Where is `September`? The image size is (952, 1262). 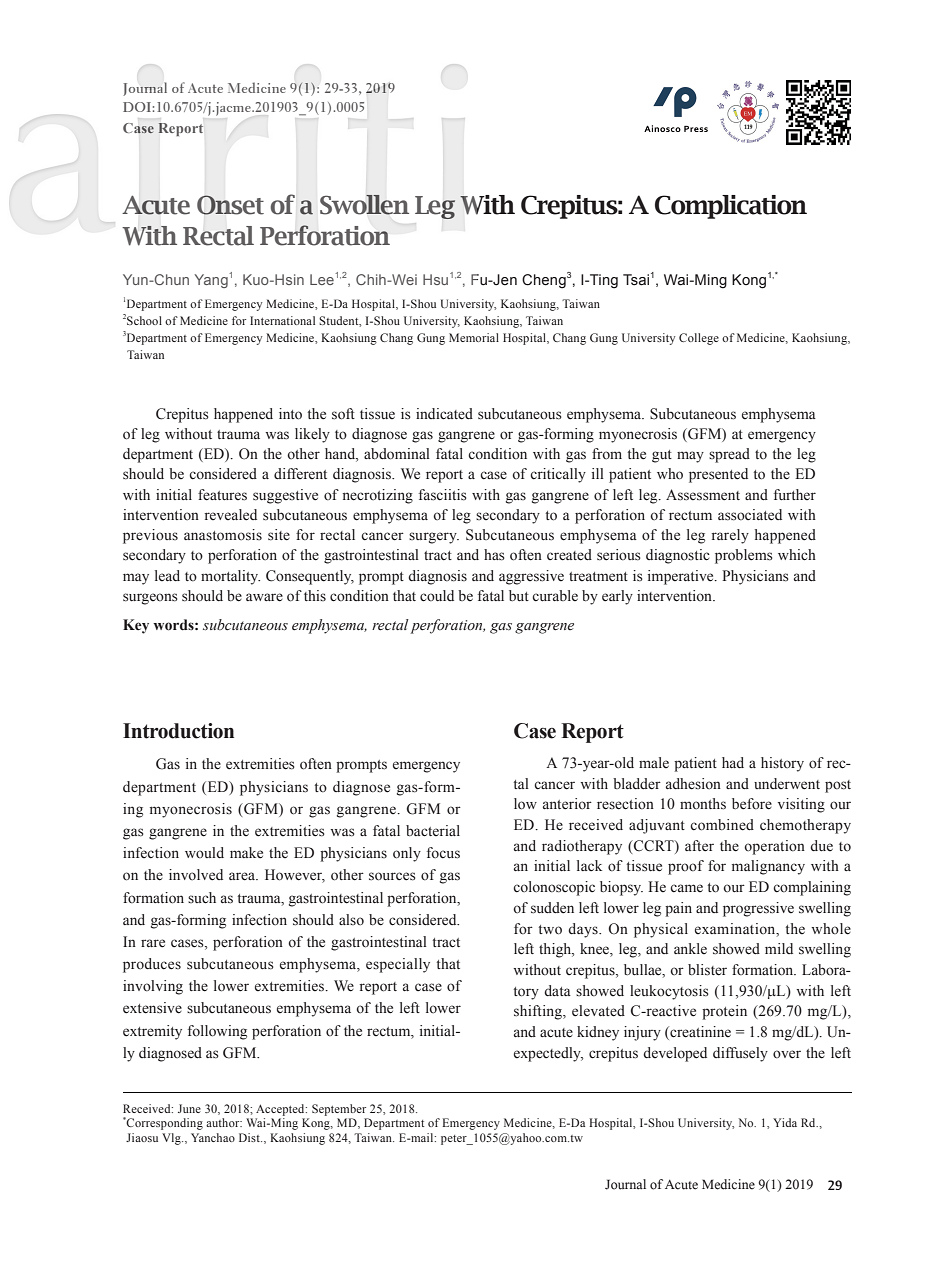
September is located at coordinates (339, 1110).
